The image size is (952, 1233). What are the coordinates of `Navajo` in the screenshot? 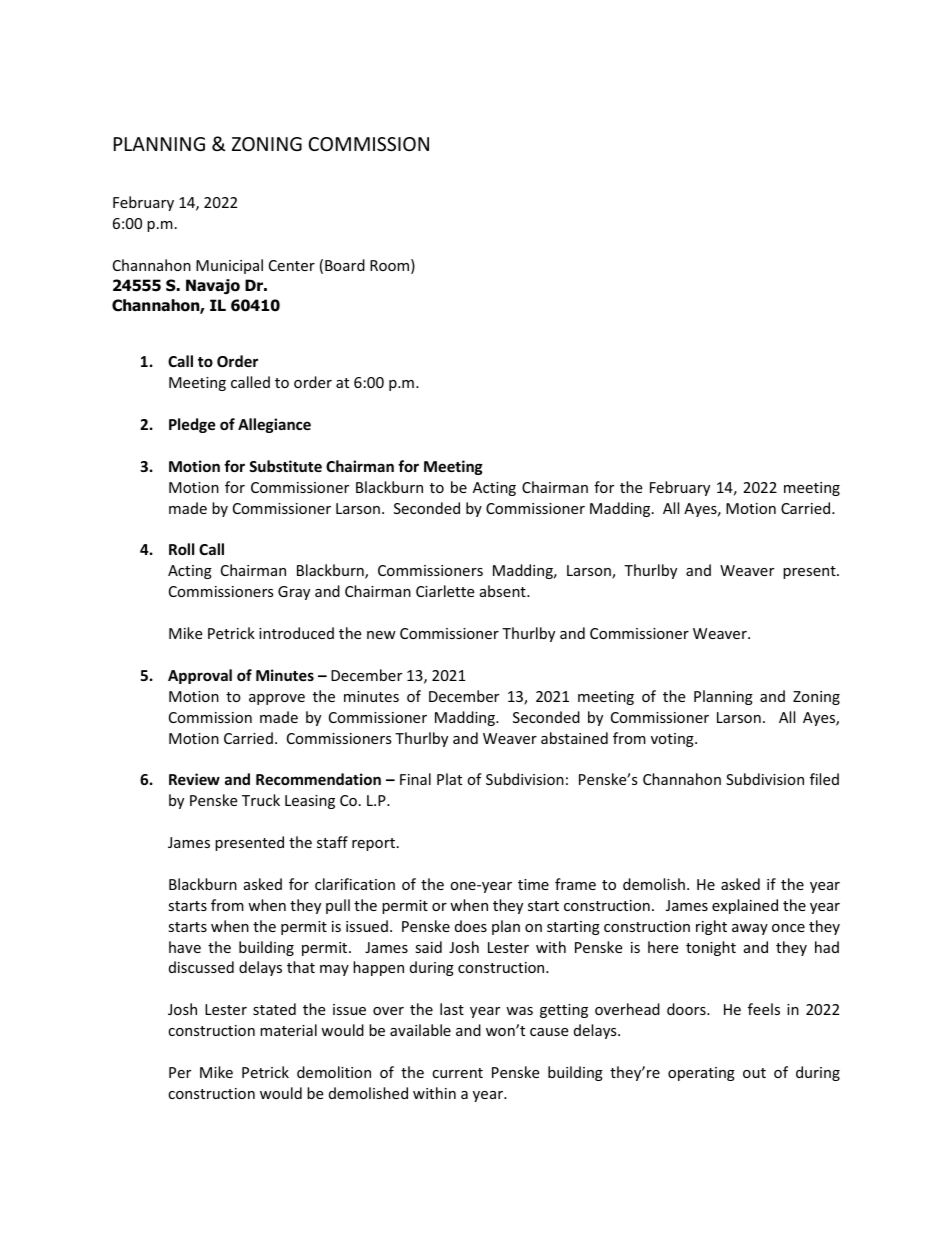 It's located at (213, 286).
